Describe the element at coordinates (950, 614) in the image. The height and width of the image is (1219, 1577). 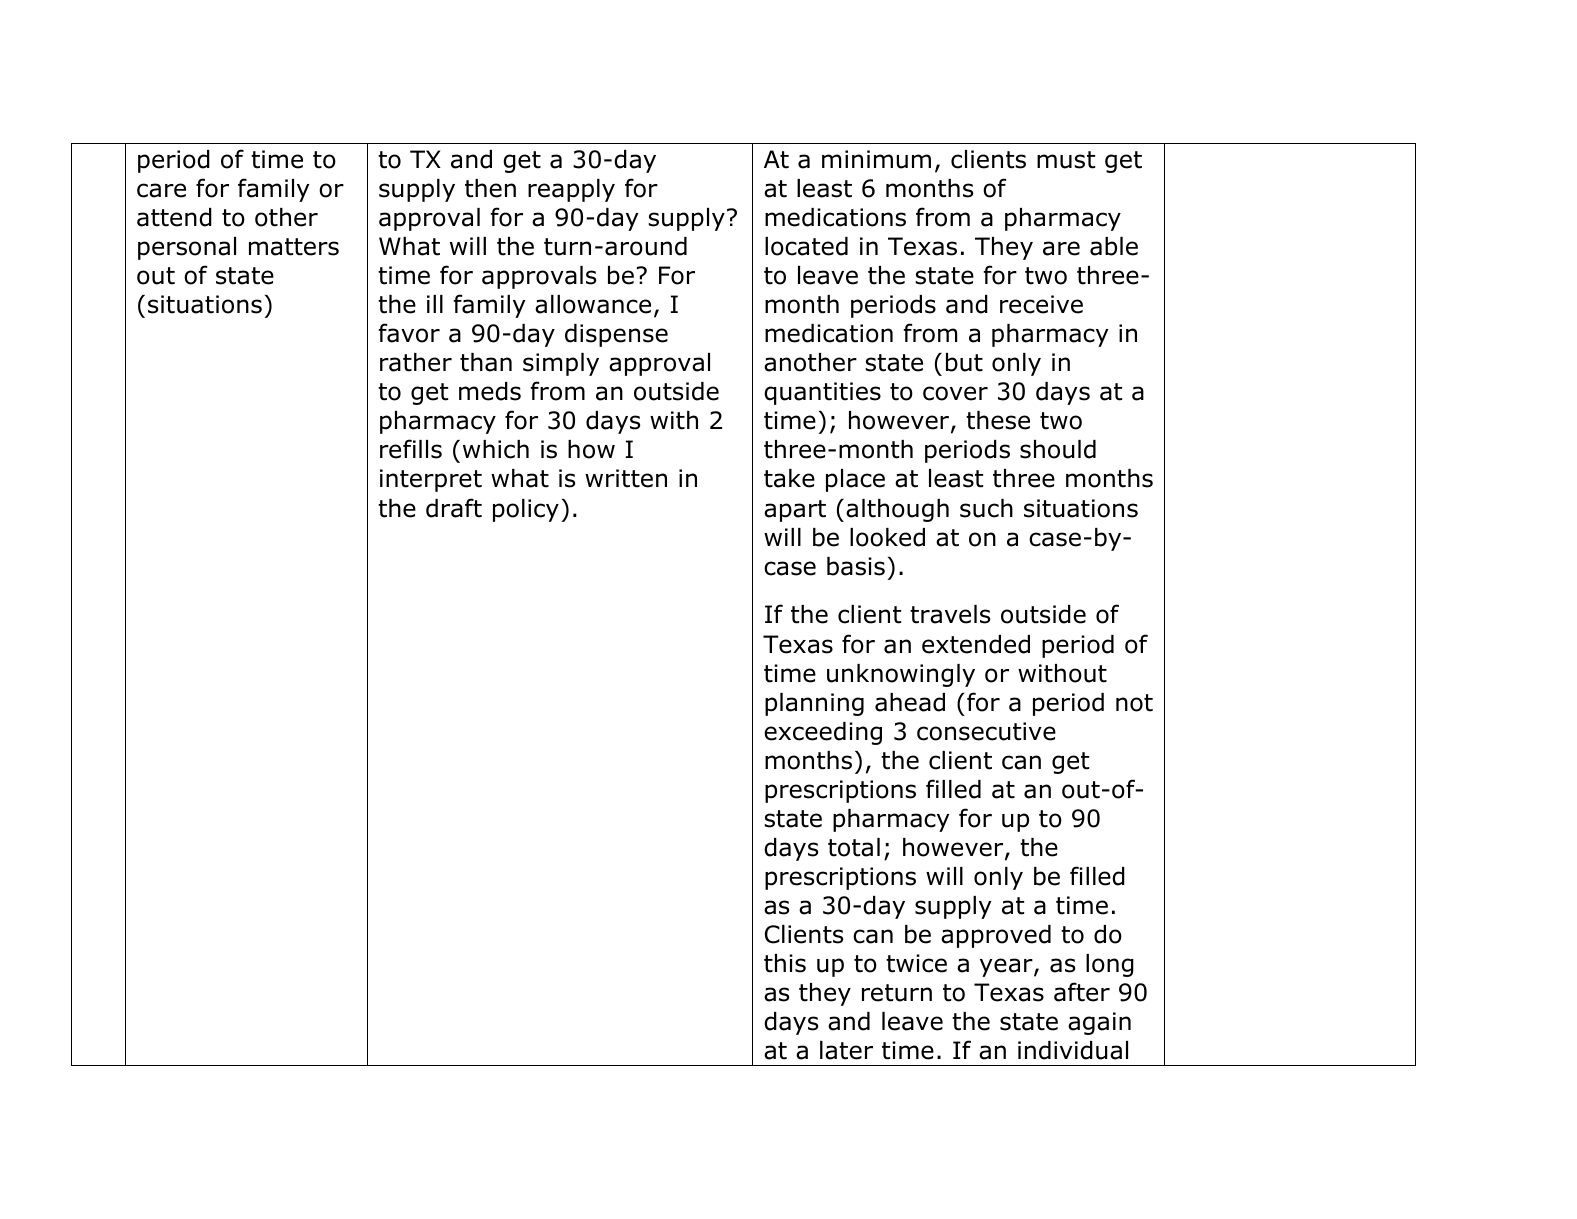
I see `travels` at that location.
